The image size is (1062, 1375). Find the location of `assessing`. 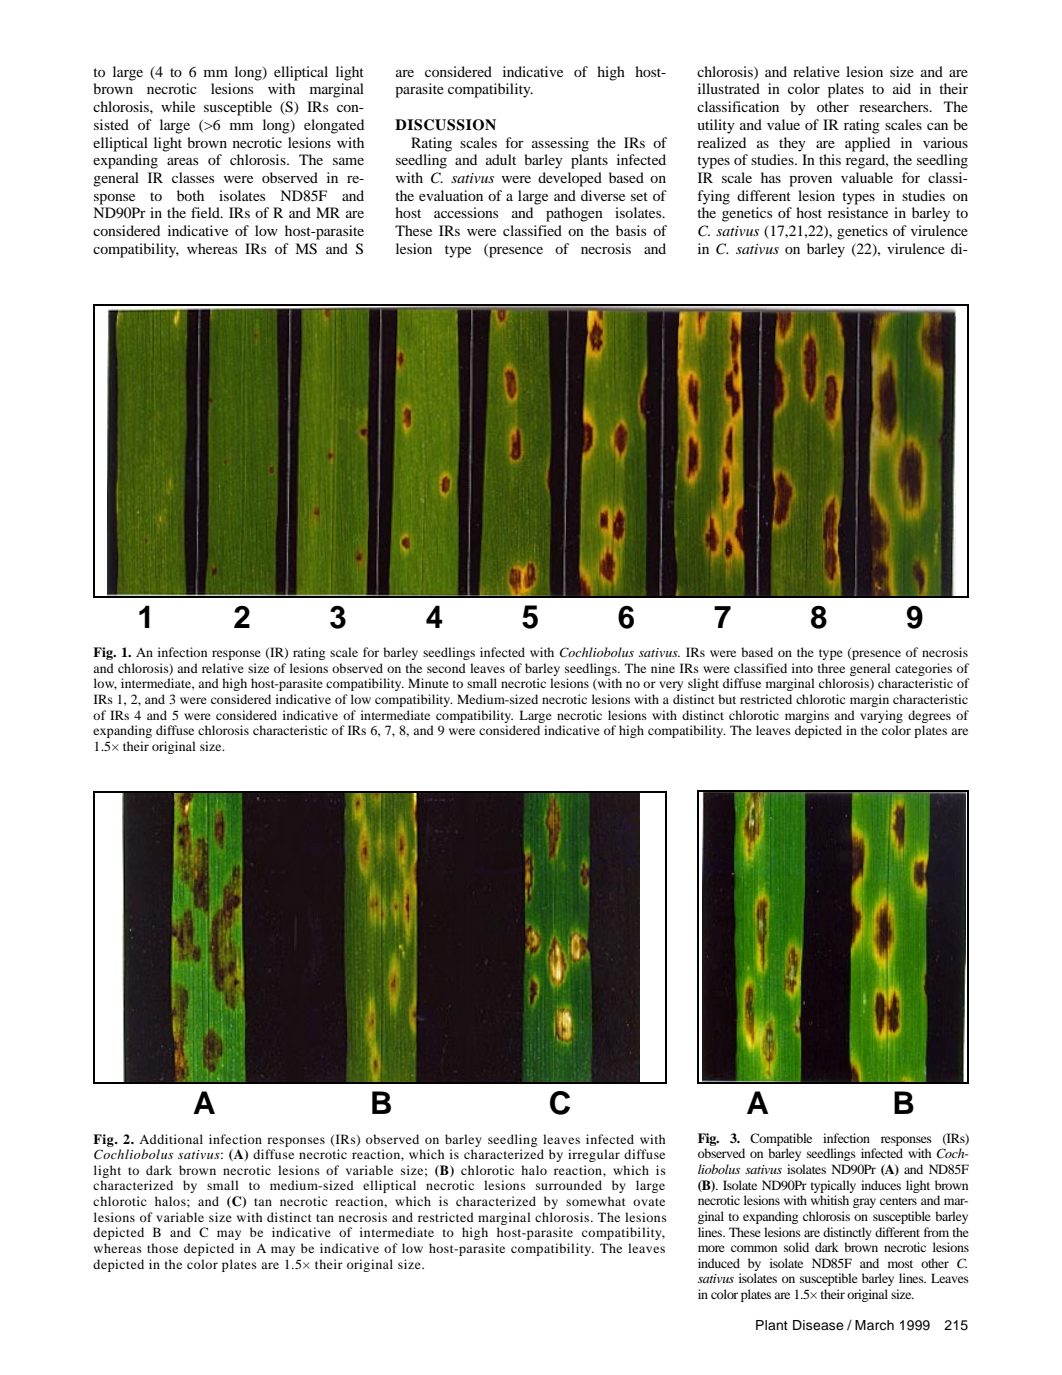

assessing is located at coordinates (560, 144).
